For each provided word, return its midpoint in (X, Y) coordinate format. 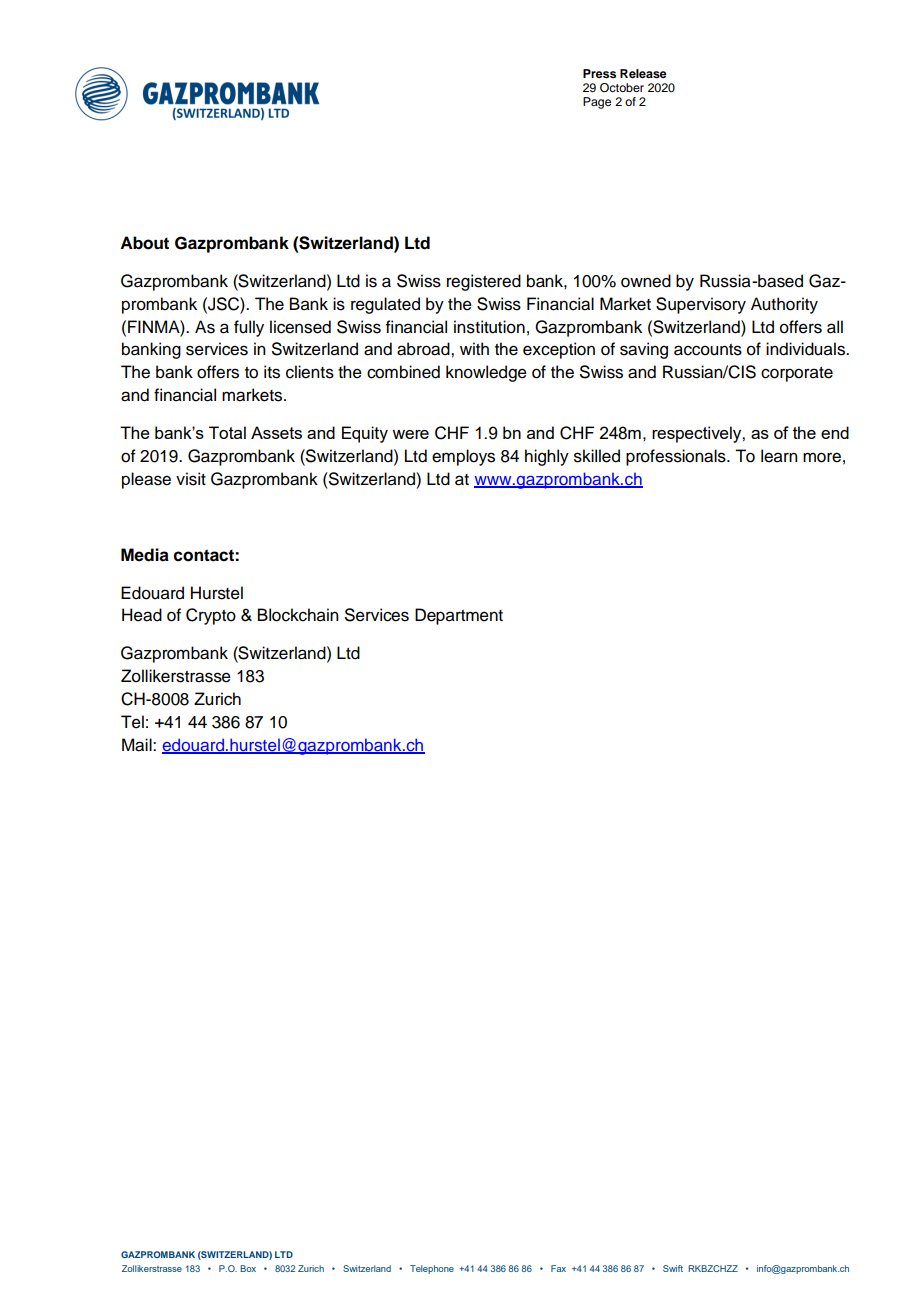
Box (248, 1268)
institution (489, 327)
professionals (677, 457)
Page (597, 103)
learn (779, 456)
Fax (558, 1268)
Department (459, 616)
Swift (673, 1268)
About (144, 243)
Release (643, 73)
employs (463, 457)
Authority (784, 305)
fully (249, 328)
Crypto (211, 616)
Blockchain (298, 615)
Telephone (432, 1269)
